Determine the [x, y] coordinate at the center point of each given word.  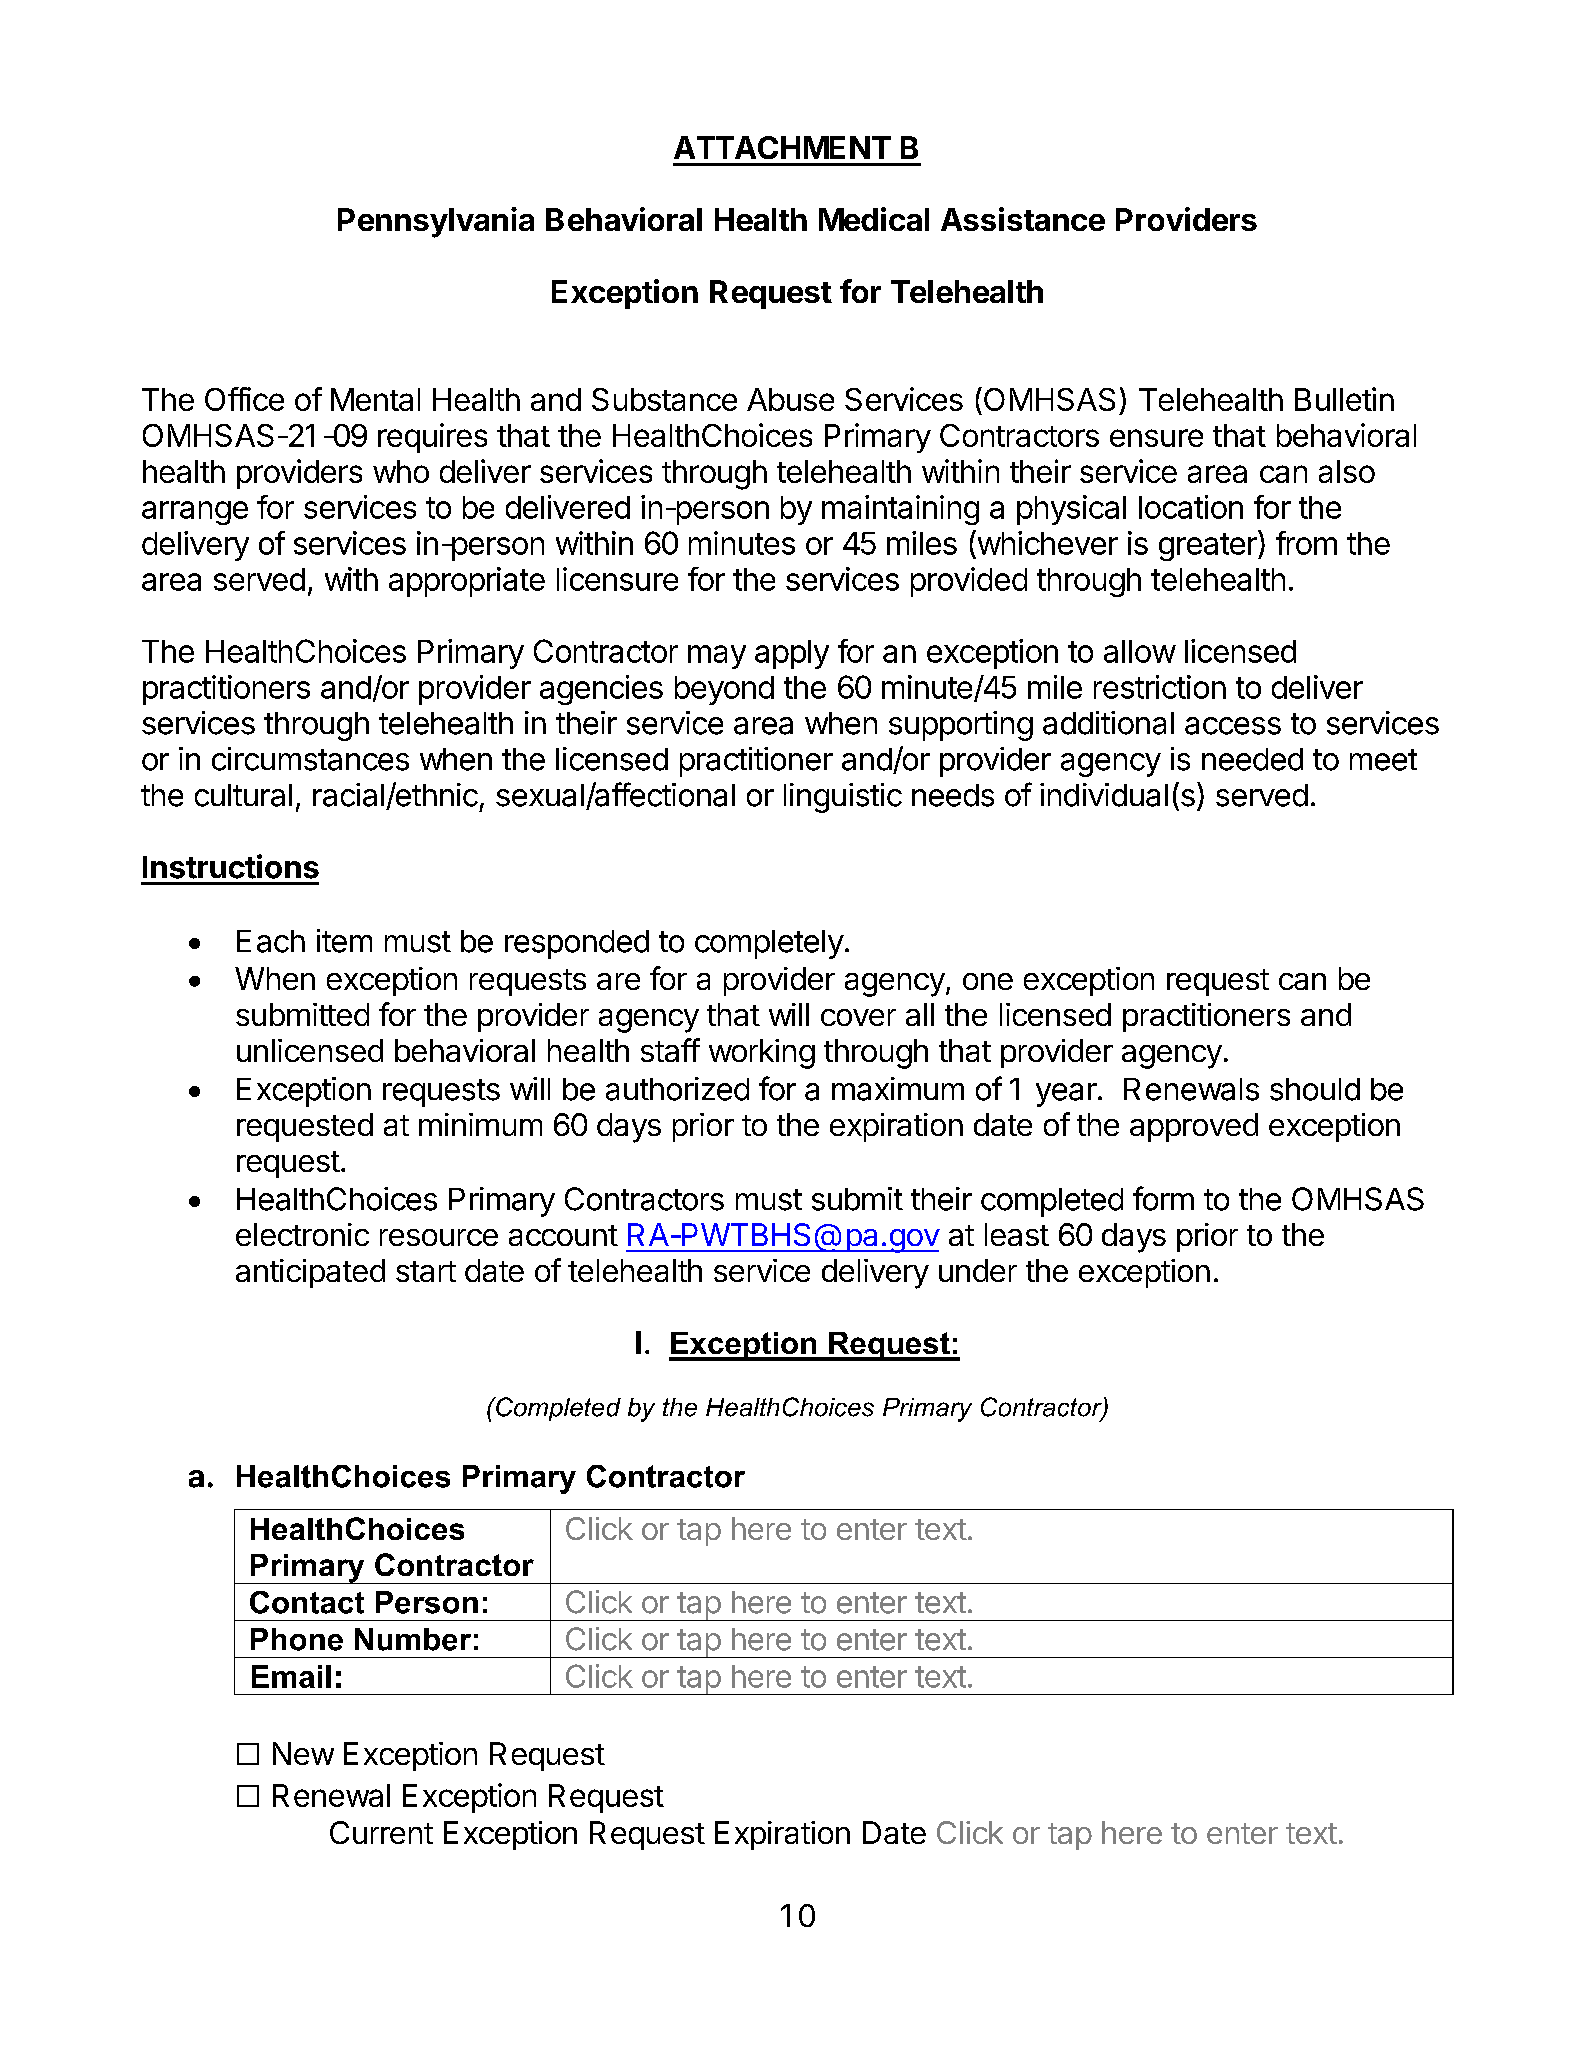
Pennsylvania [436, 222]
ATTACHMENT [782, 147]
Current [381, 1832]
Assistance [1023, 219]
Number [413, 1639]
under [978, 1270]
